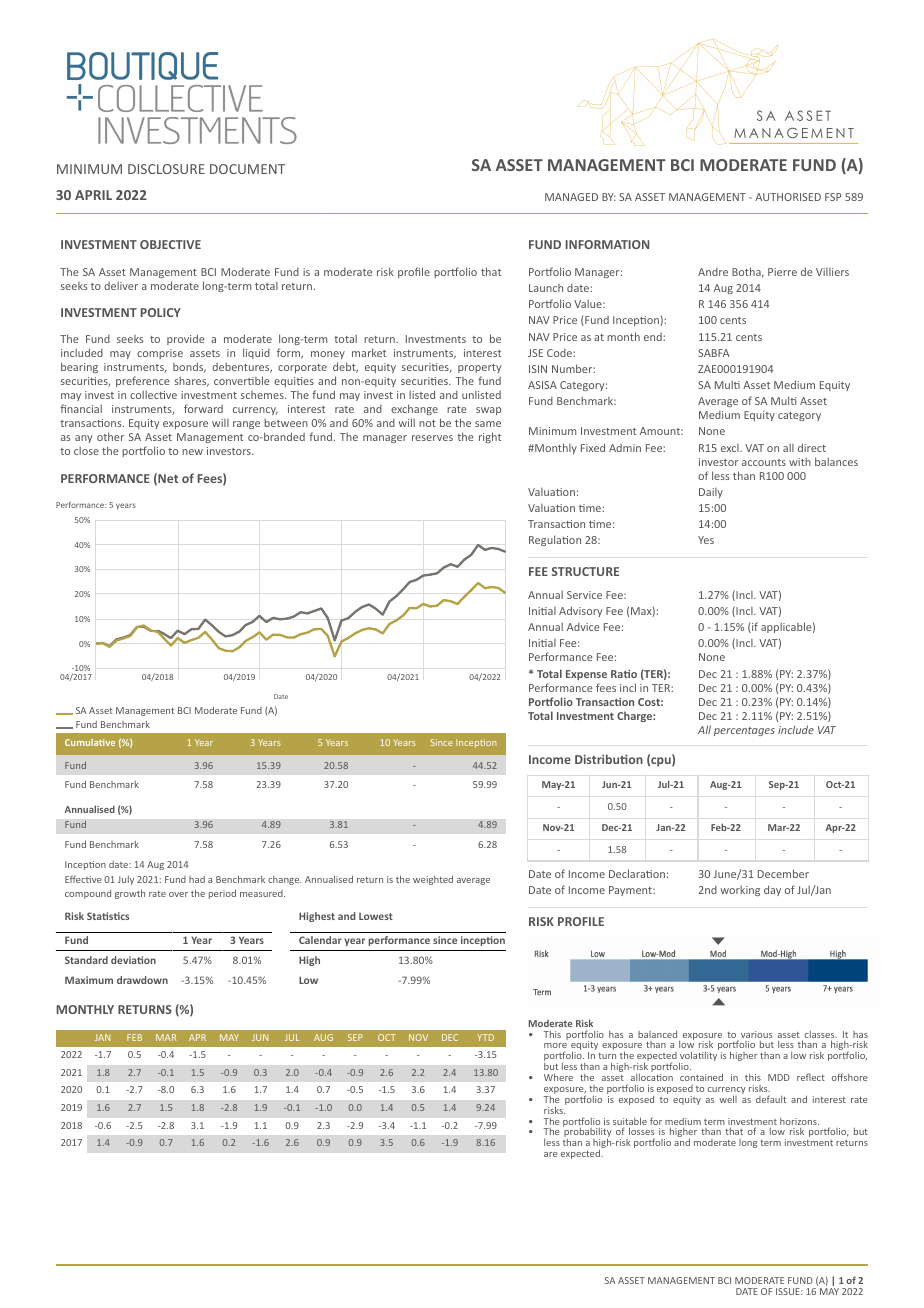 The height and width of the image is (1308, 924). I want to click on weighted, so click(433, 880).
